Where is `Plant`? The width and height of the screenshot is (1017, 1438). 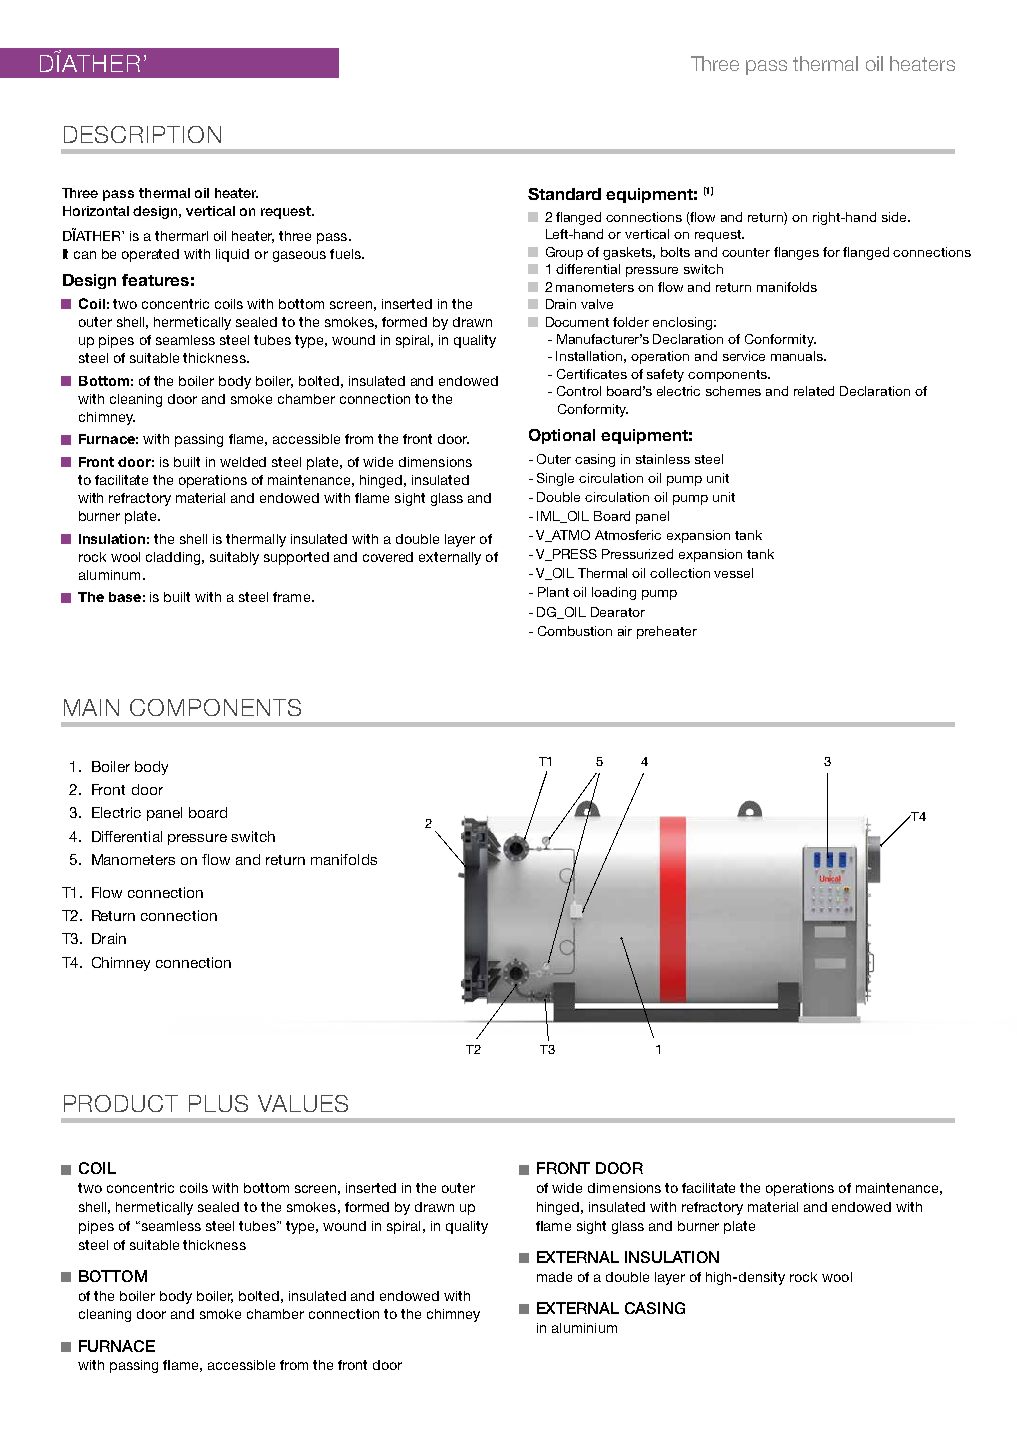 Plant is located at coordinates (553, 592).
